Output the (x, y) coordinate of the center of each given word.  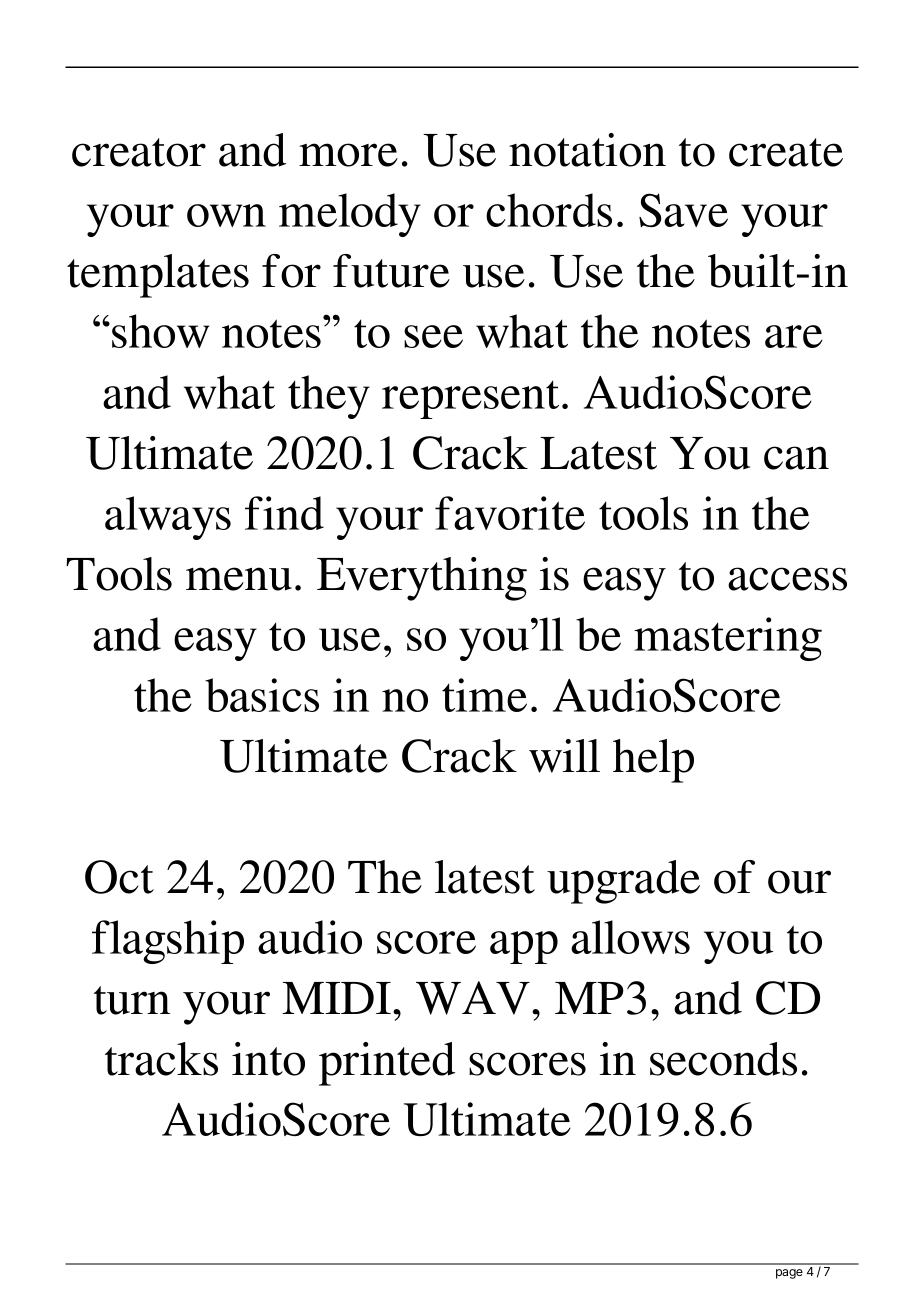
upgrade (623, 882)
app (524, 947)
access (787, 579)
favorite (510, 513)
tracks (161, 1059)
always (168, 518)
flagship (168, 942)
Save (683, 210)
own (226, 215)
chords (549, 210)
